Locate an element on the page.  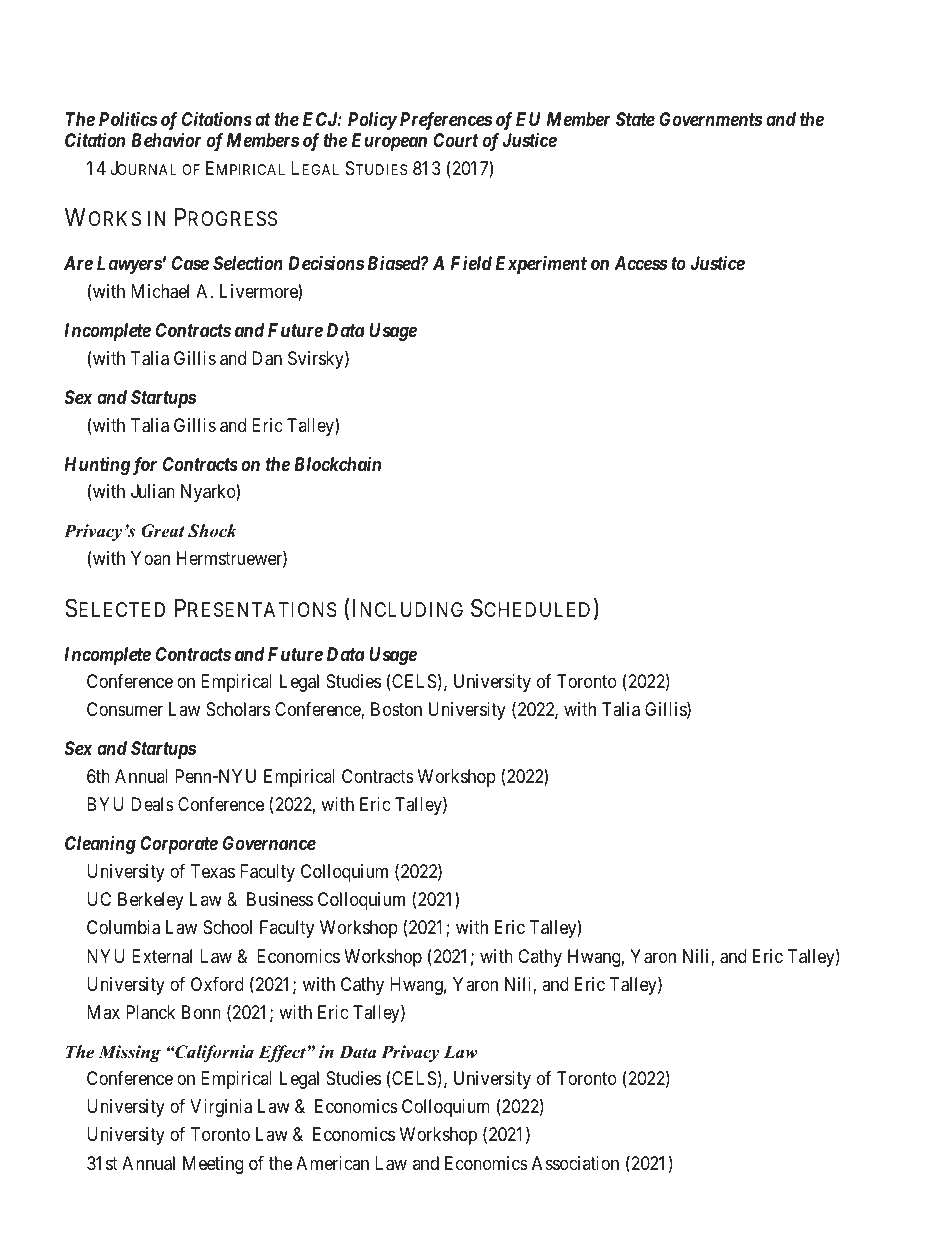
Virginia is located at coordinates (221, 1108).
